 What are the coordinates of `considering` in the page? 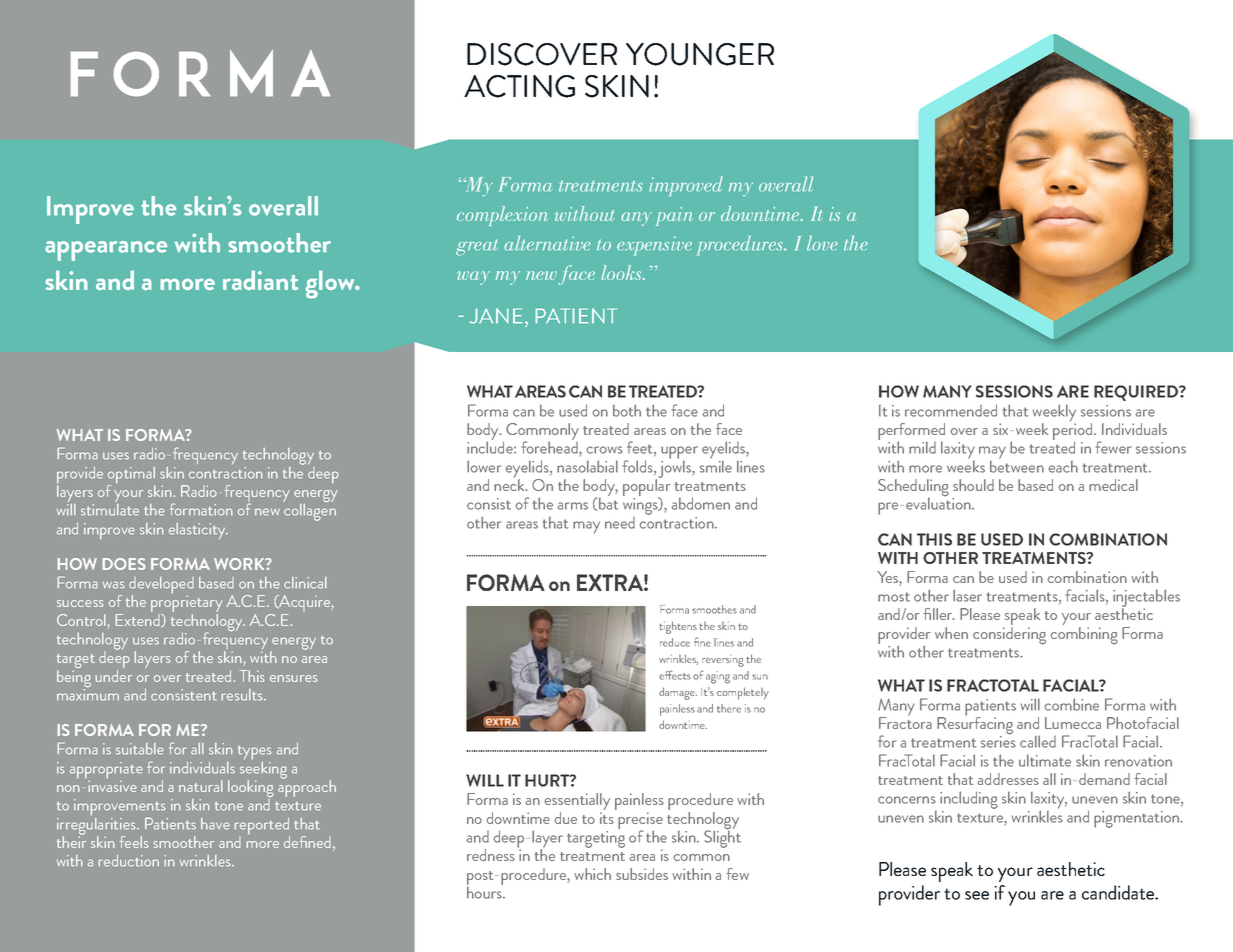 It's located at (1009, 636).
